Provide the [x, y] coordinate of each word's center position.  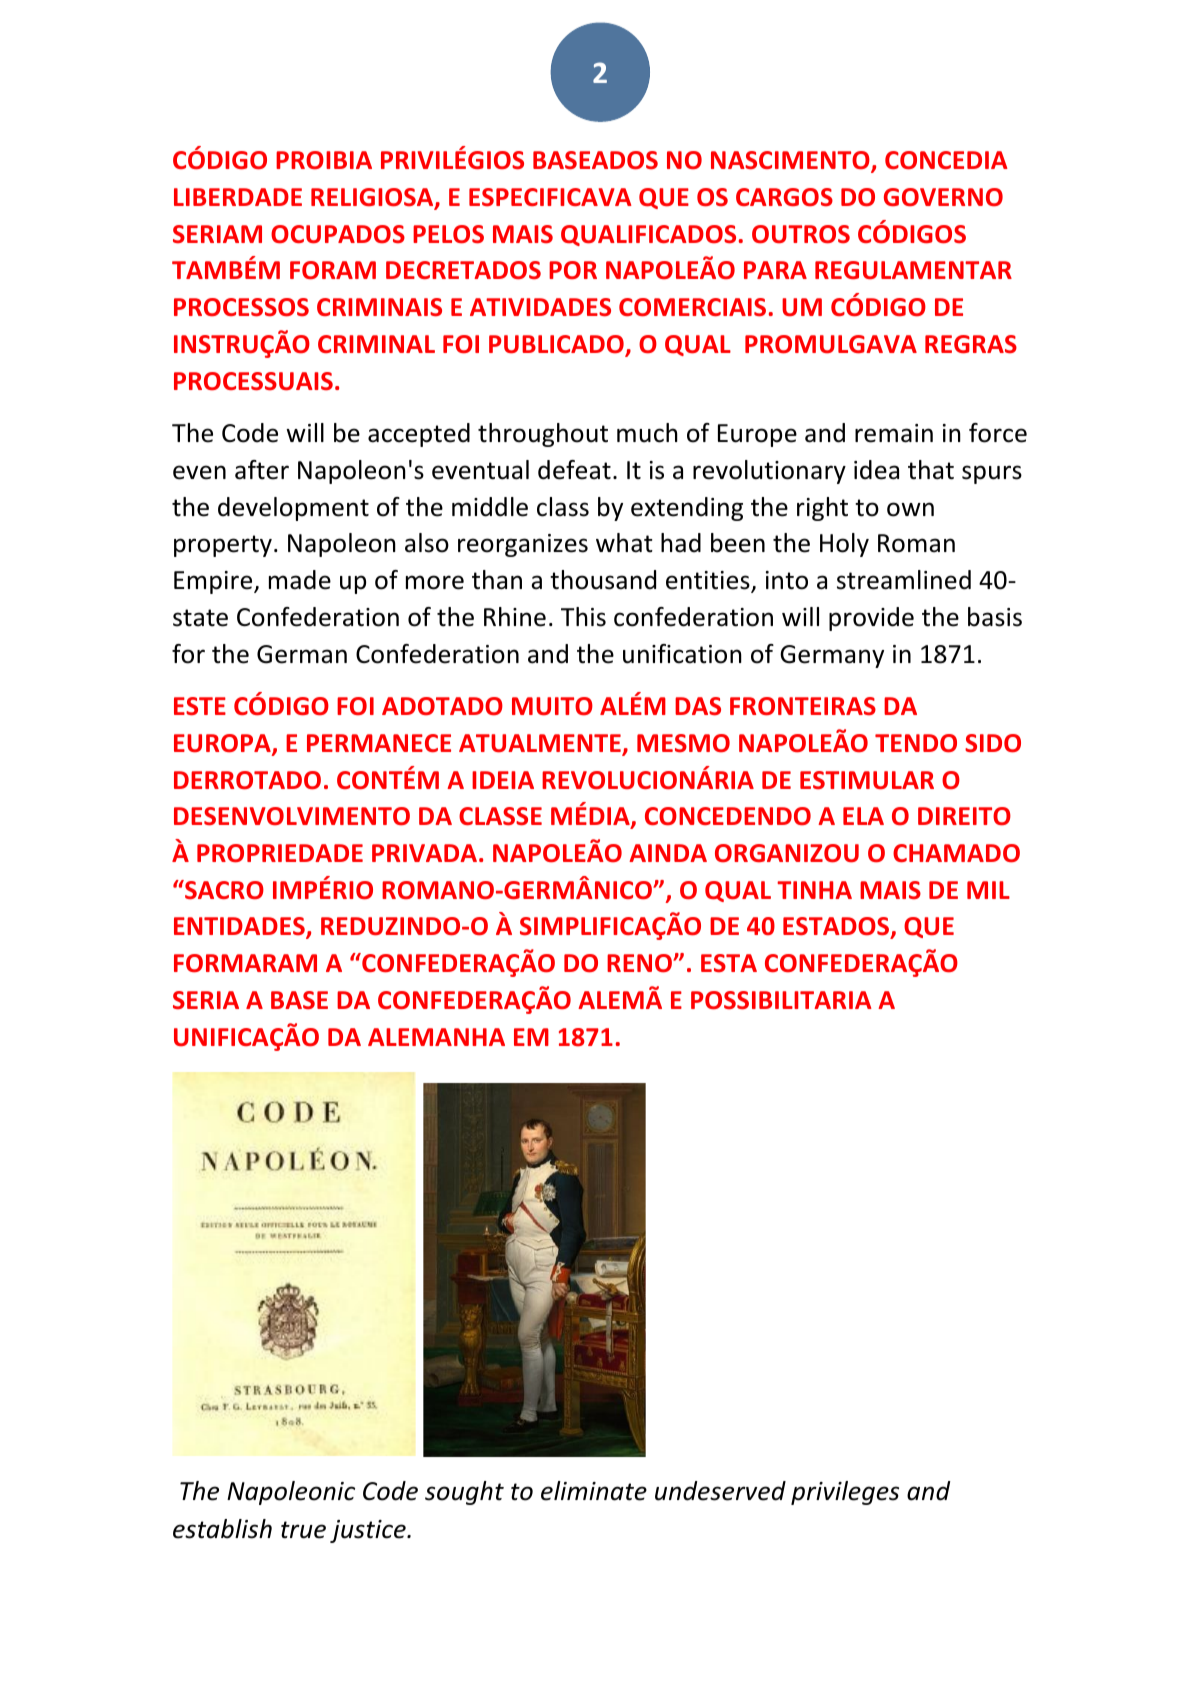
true [303, 1530]
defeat [574, 470]
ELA [863, 816]
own [910, 509]
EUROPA [223, 744]
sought [464, 1493]
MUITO [552, 706]
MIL [988, 890]
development [293, 509]
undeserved [720, 1491]
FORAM [333, 270]
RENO [640, 963]
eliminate [594, 1491]
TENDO [916, 743]
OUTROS [801, 234]
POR [573, 270]
